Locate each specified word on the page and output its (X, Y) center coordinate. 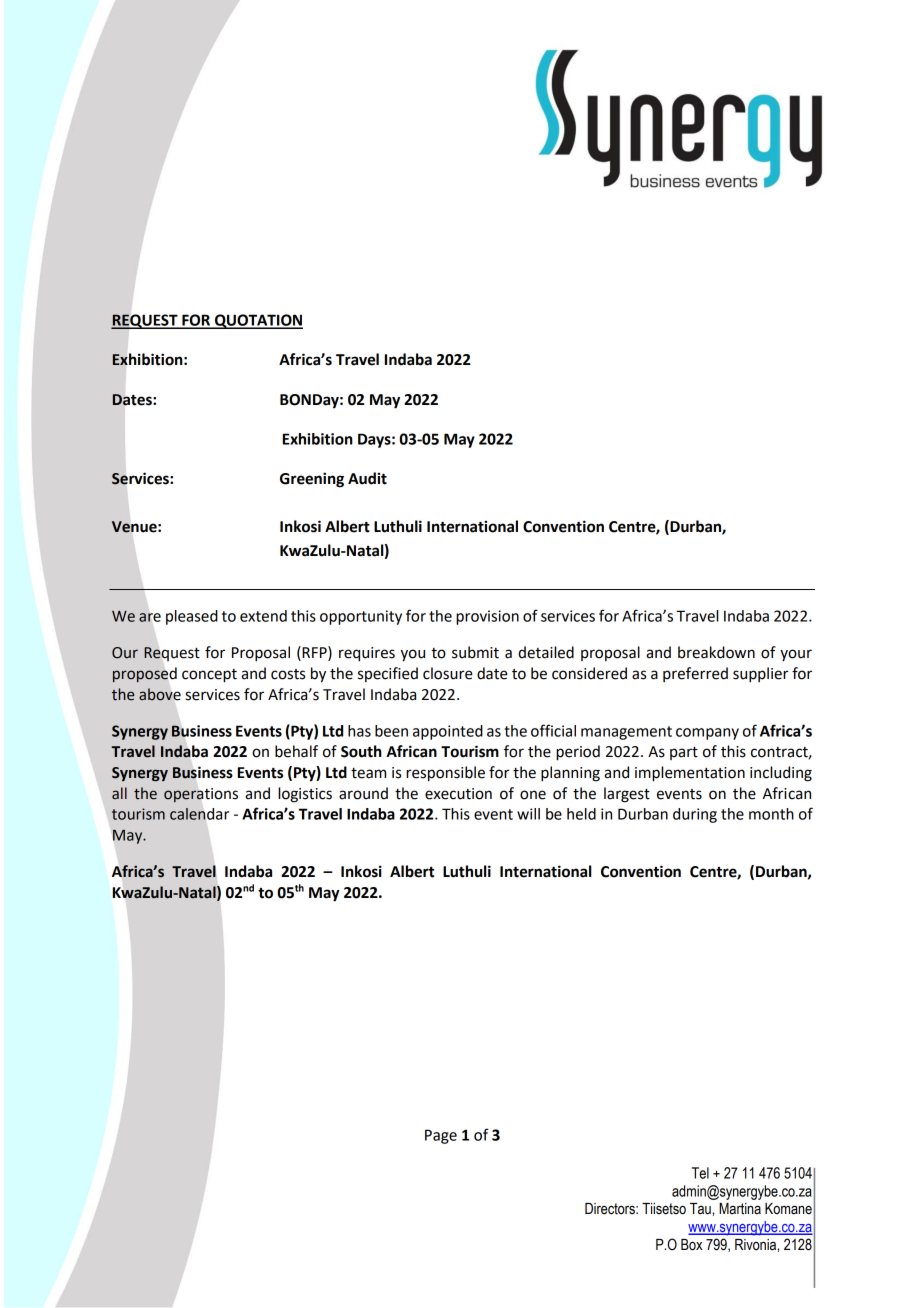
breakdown (716, 652)
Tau (701, 1209)
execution (458, 794)
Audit (367, 478)
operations (201, 795)
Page (441, 1136)
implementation (690, 774)
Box (691, 1245)
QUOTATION (258, 321)
